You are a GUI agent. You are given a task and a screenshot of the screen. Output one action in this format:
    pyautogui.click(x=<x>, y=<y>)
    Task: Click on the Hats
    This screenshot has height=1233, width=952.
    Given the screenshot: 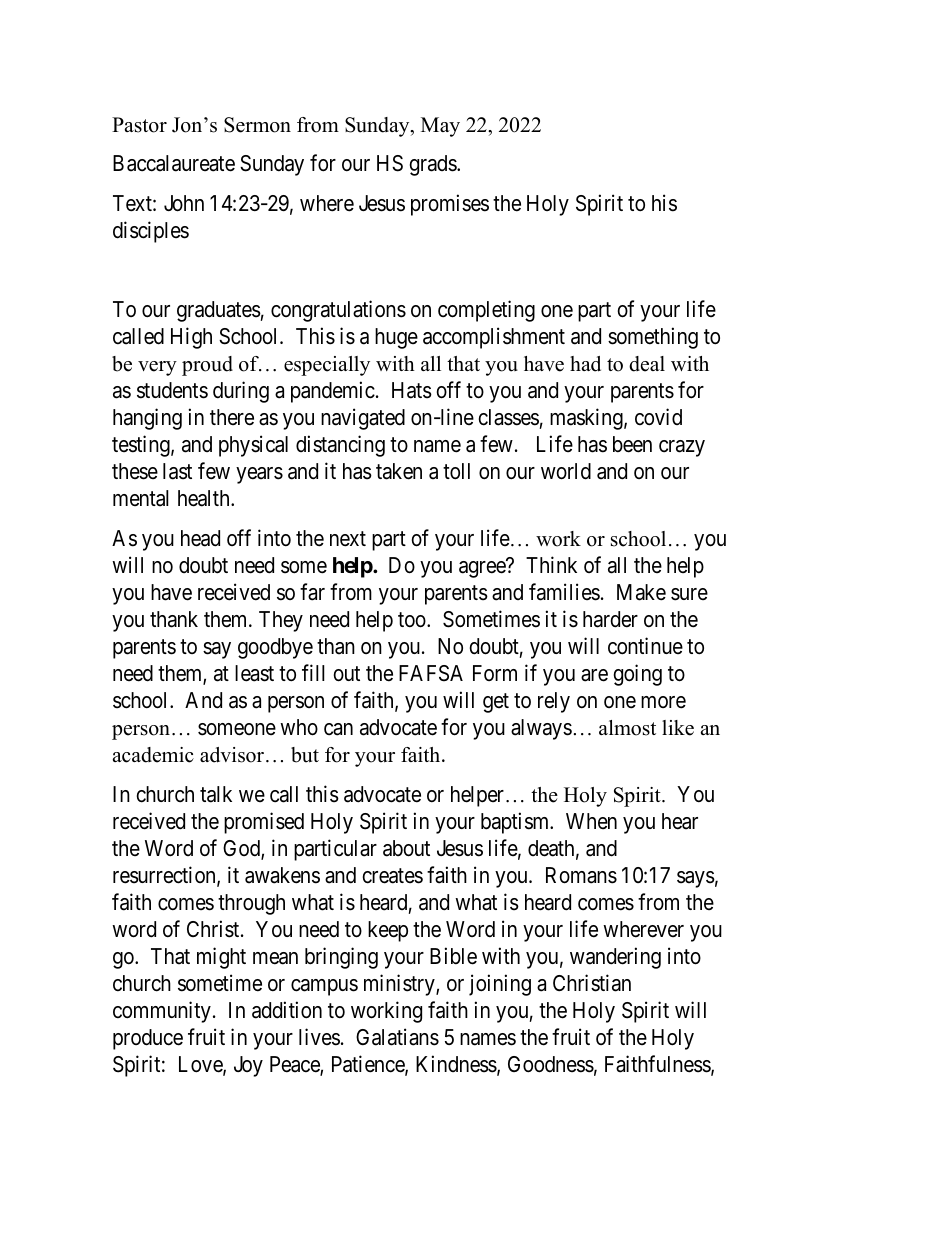 What is the action you would take?
    pyautogui.click(x=412, y=390)
